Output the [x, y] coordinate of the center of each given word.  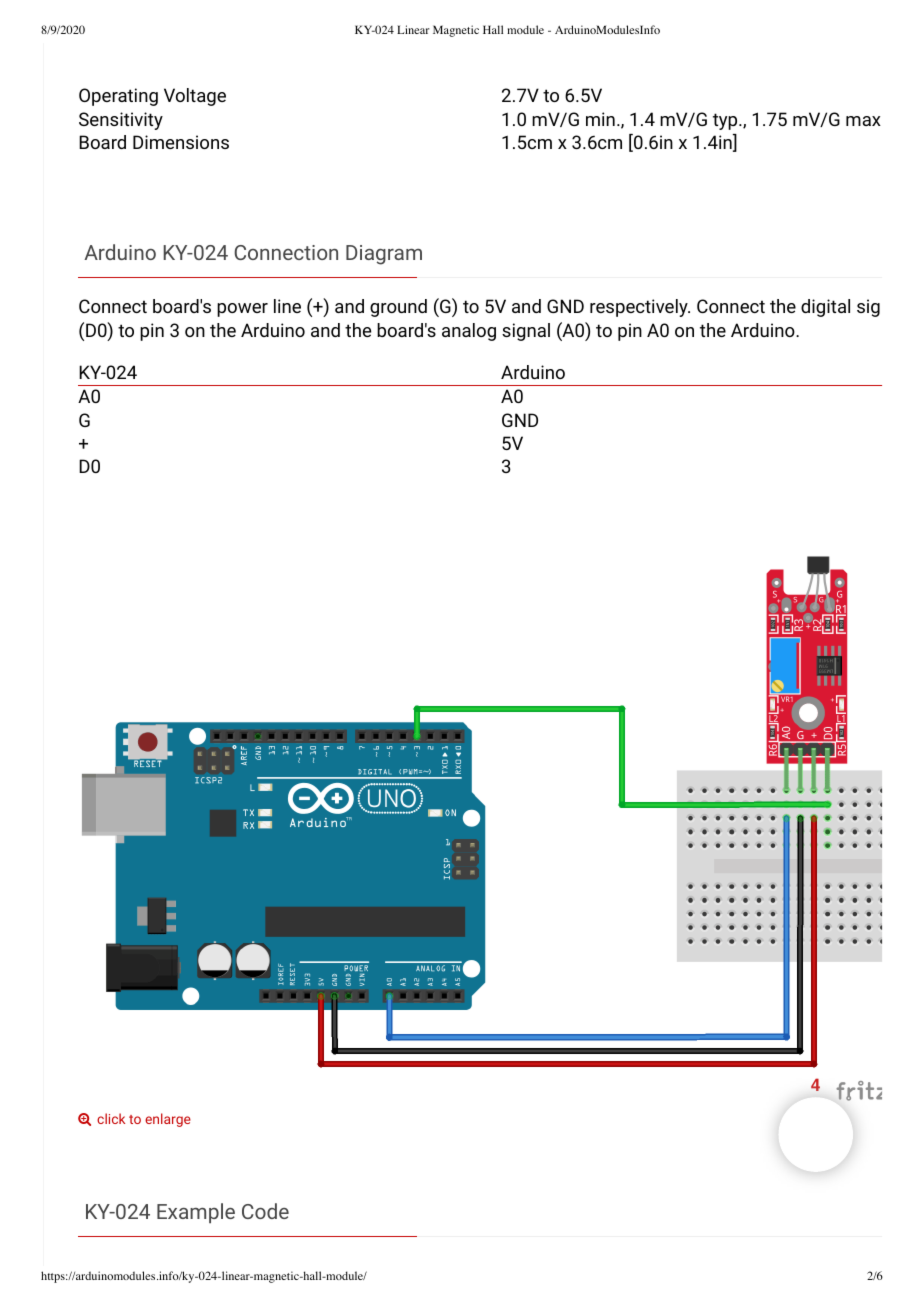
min [600, 119]
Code [265, 1211]
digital [825, 308]
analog [469, 332]
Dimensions [181, 142]
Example [196, 1213]
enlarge [168, 1120]
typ [726, 121]
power [242, 310]
